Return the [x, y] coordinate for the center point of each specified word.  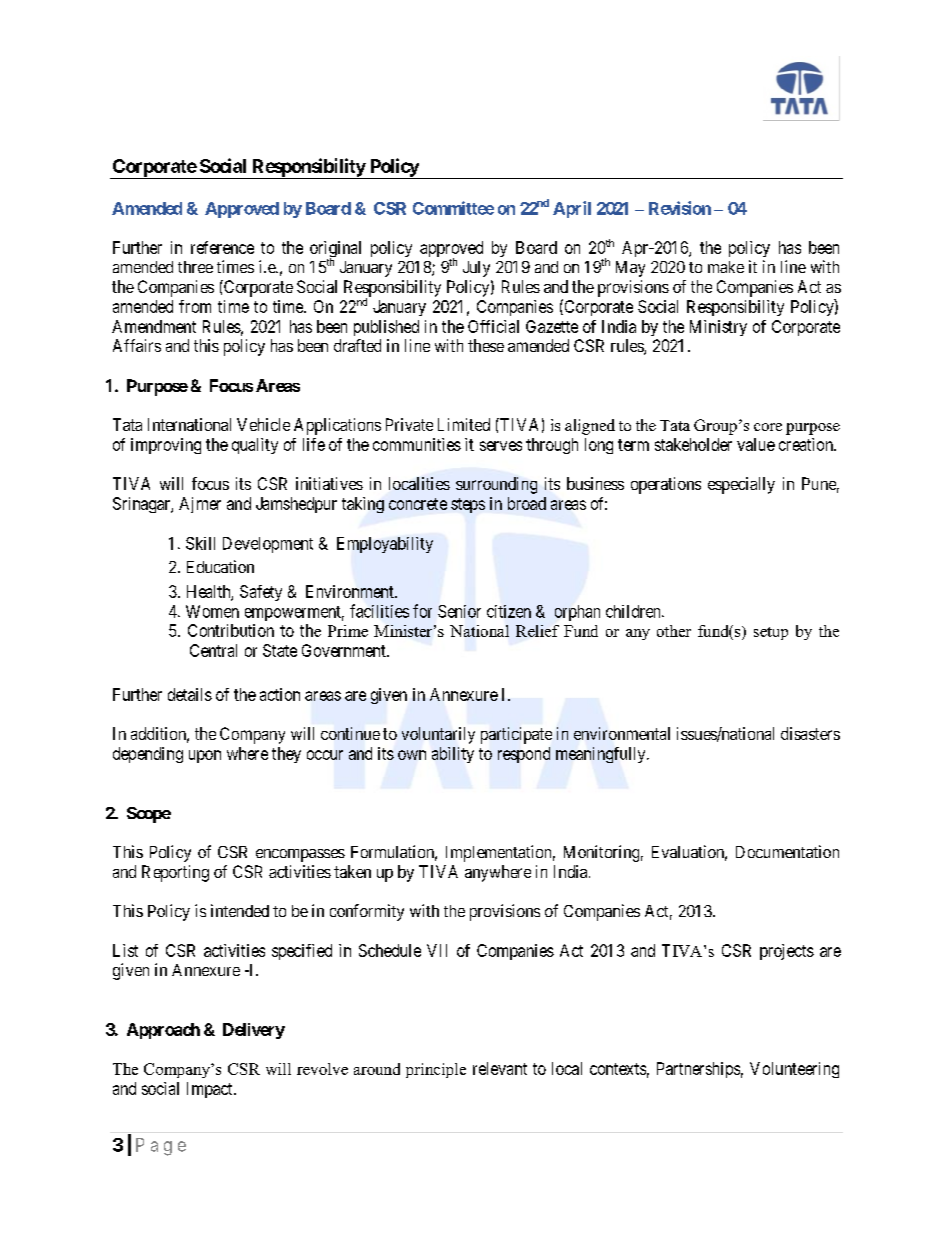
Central [213, 650]
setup [771, 633]
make [726, 267]
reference [222, 247]
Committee [453, 208]
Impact [211, 1090]
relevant [500, 1068]
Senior [459, 611]
